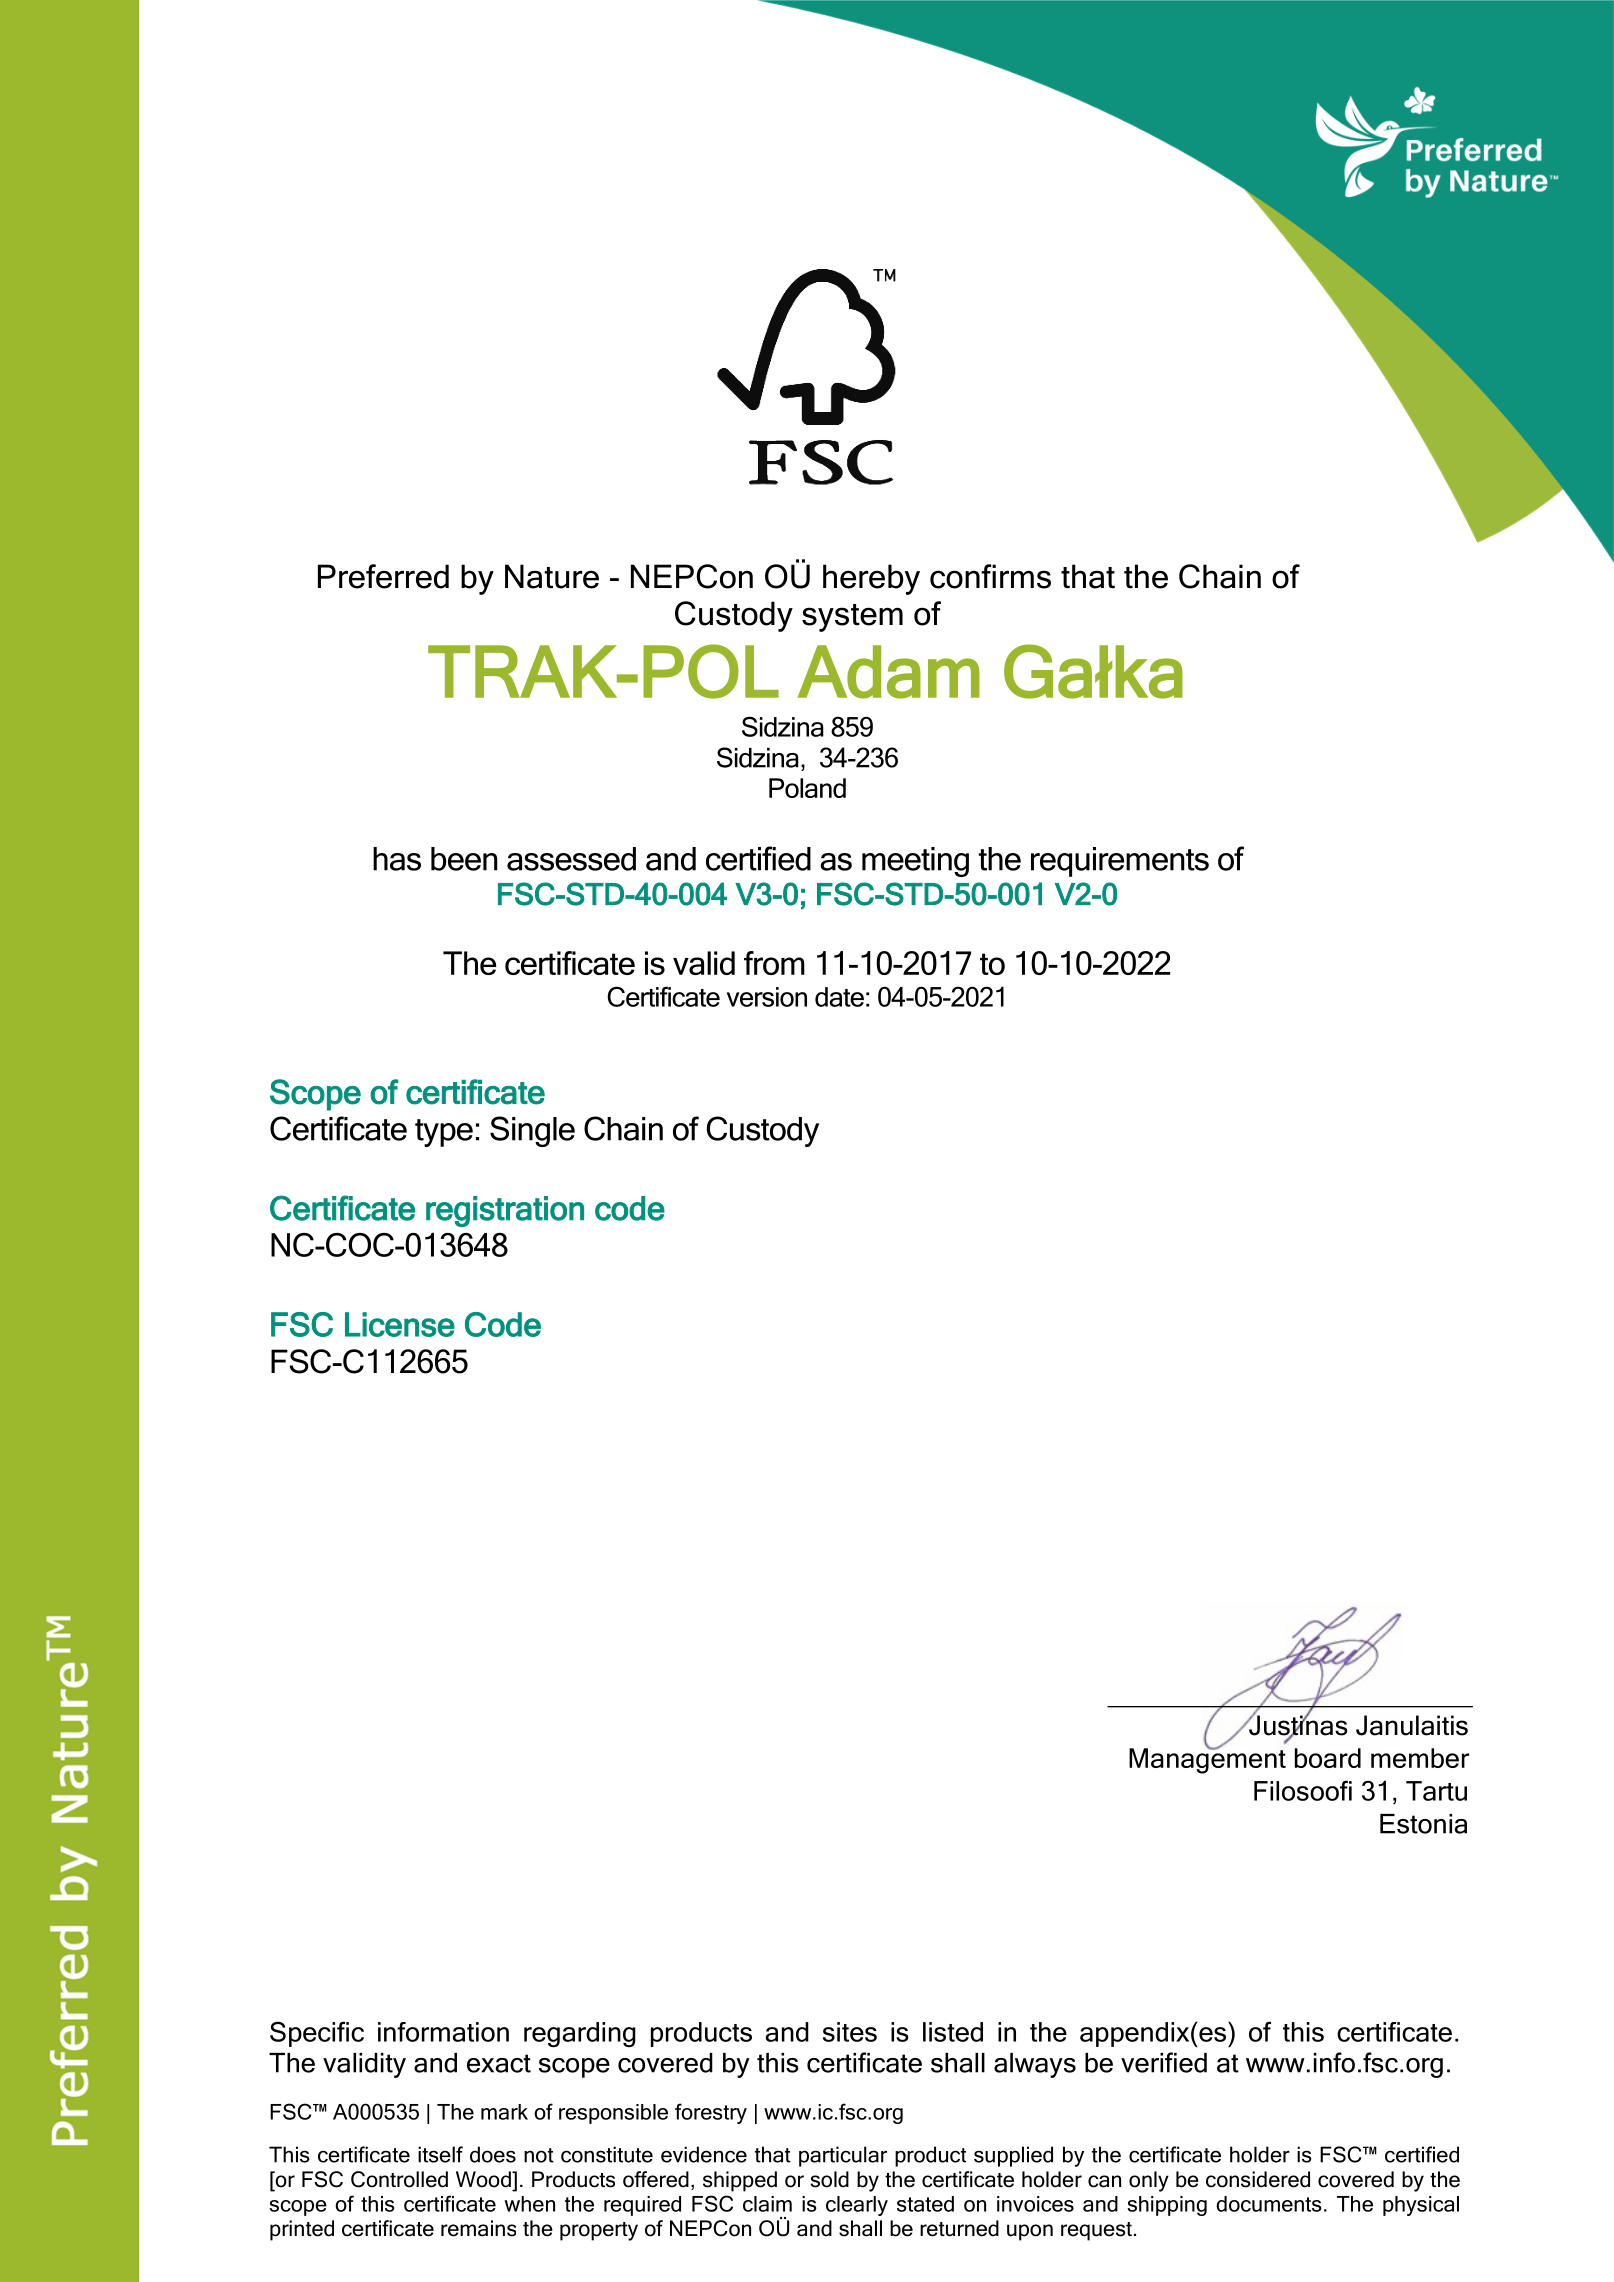 The width and height of the page is (1614, 2282). What do you see at coordinates (383, 576) in the page?
I see `Preferred` at bounding box center [383, 576].
